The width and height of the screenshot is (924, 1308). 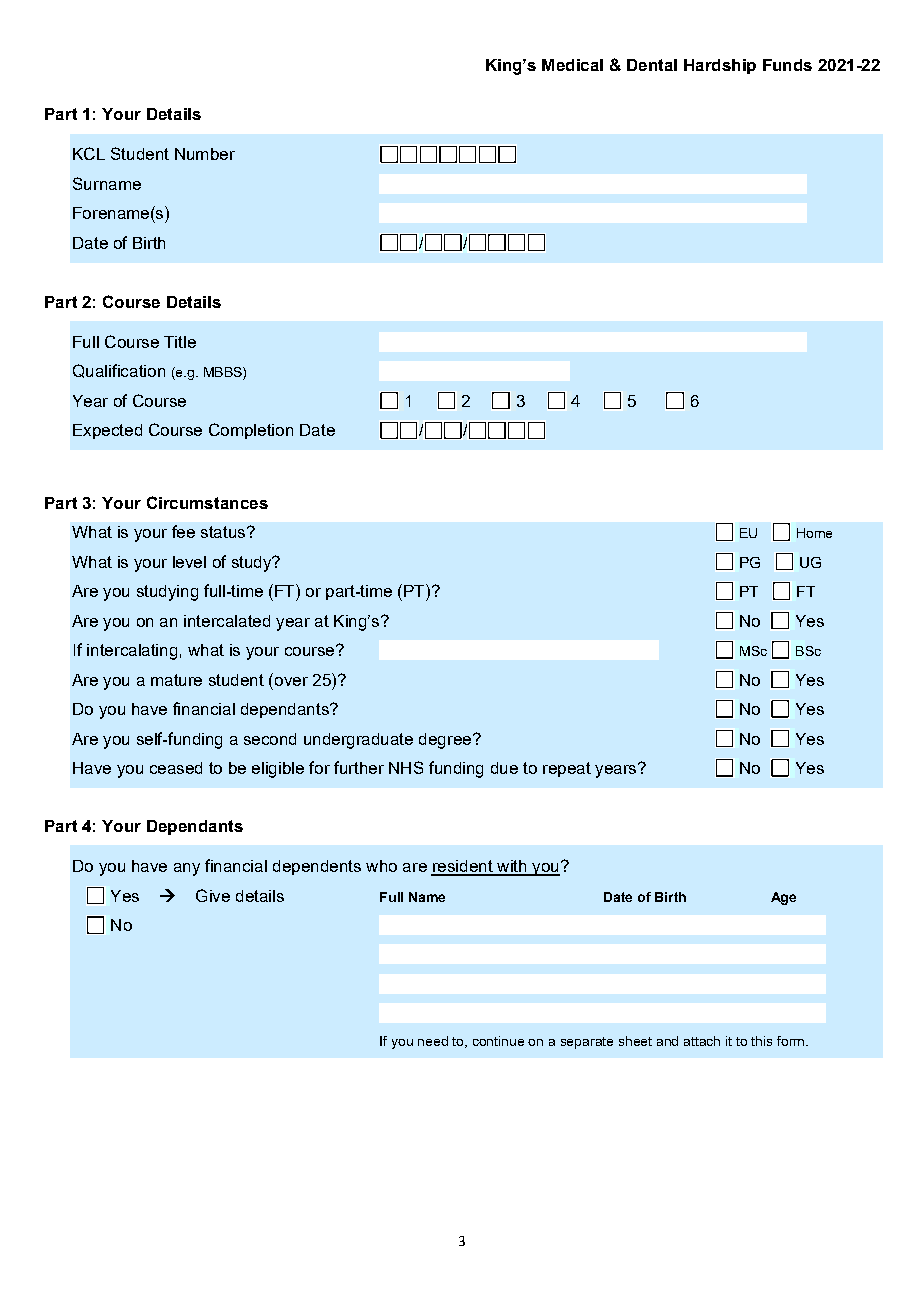 I want to click on Medical, so click(x=572, y=65).
